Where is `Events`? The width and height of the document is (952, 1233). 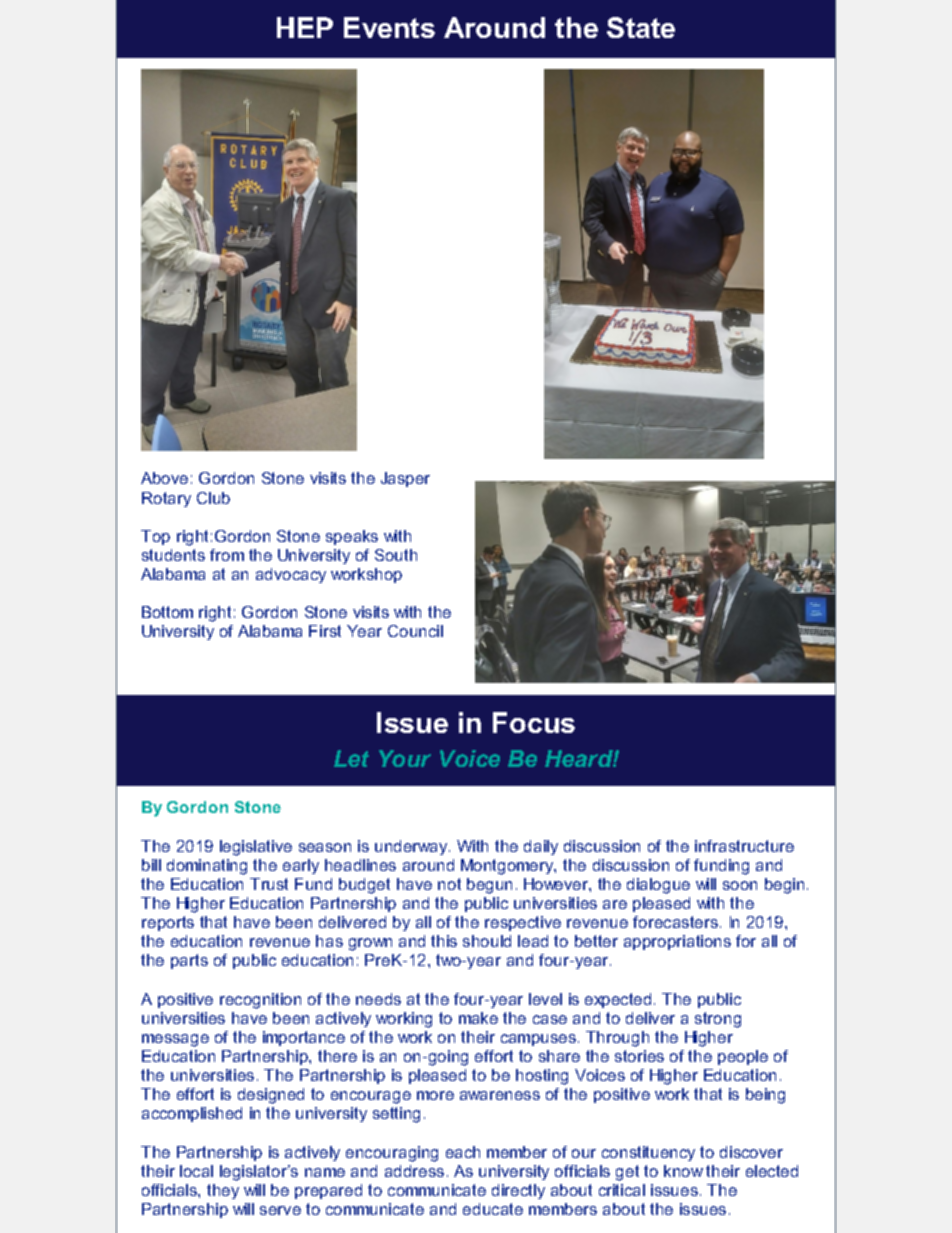
Events is located at coordinates (389, 27).
